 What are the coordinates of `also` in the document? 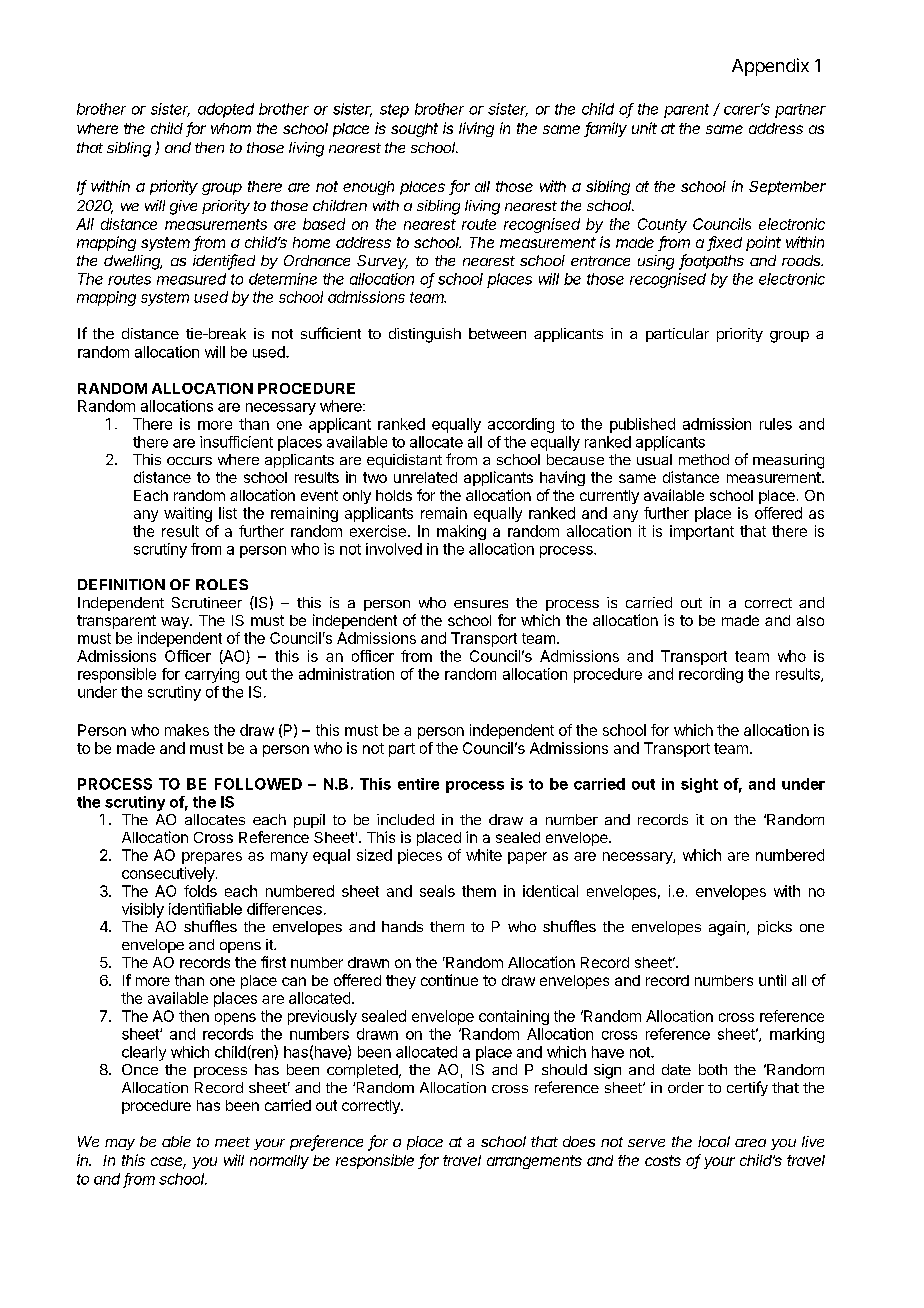 It's located at (810, 620).
